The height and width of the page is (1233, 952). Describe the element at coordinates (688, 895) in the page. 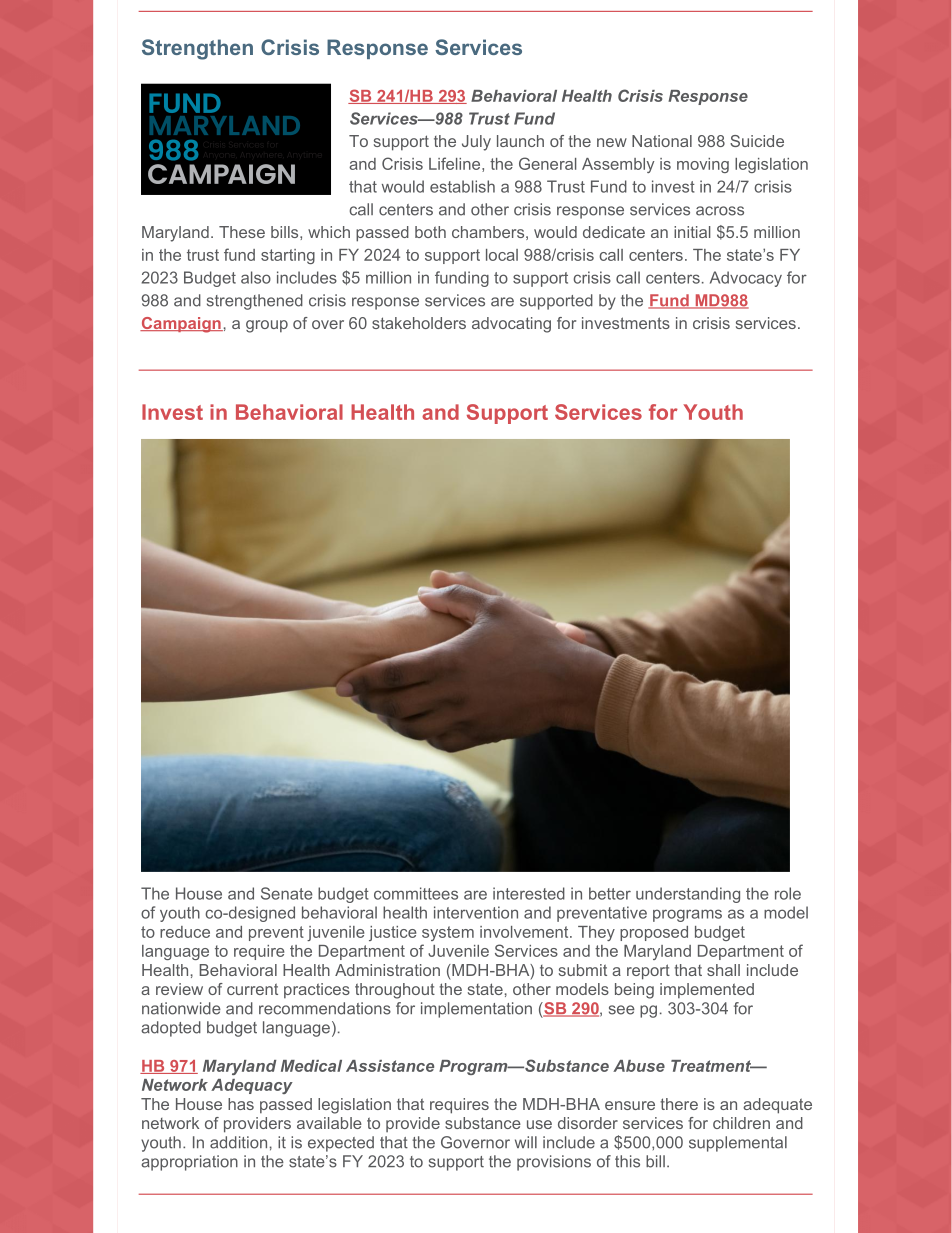

I see `understanding` at that location.
